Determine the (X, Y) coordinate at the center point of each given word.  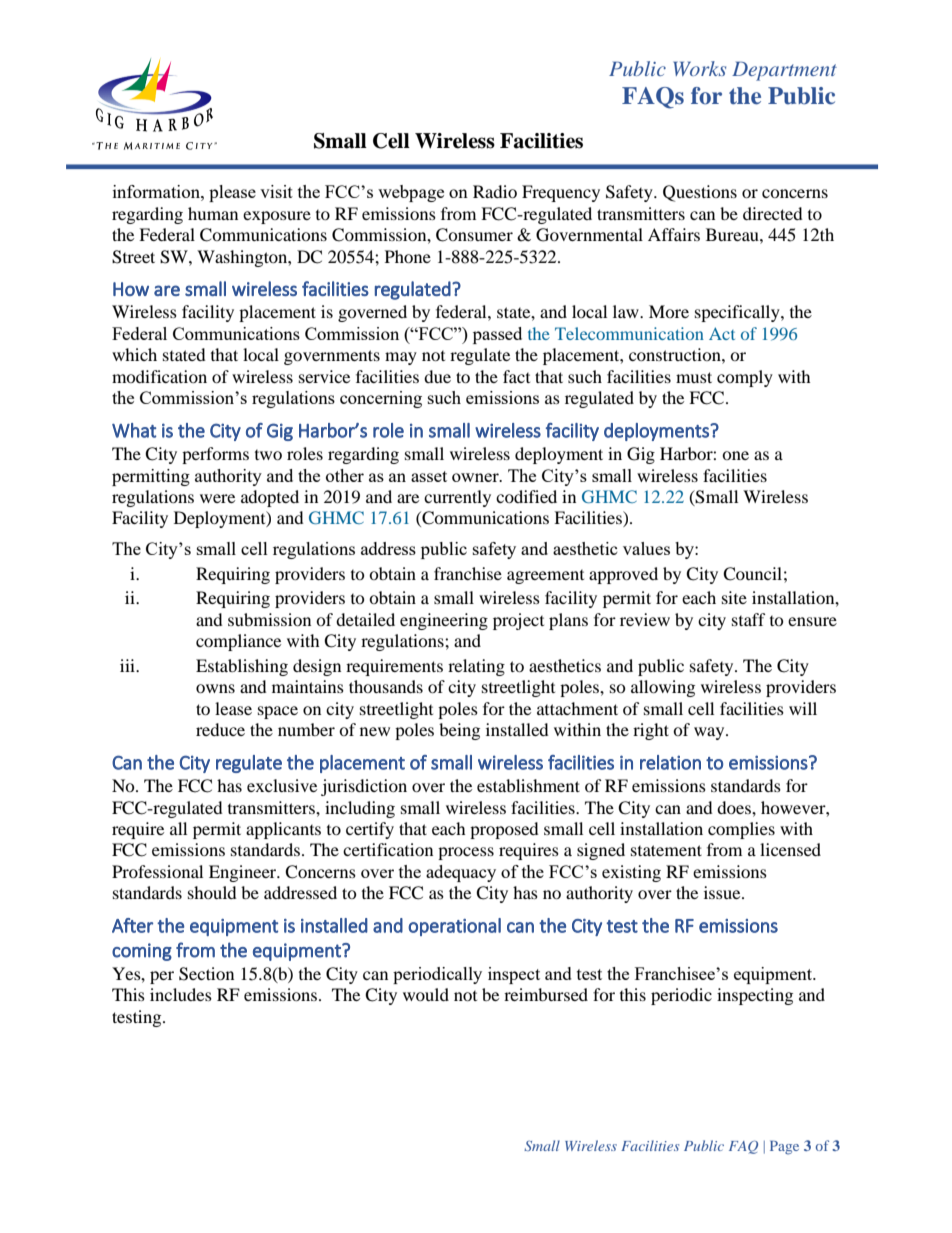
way (710, 733)
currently (457, 498)
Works (699, 68)
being (459, 731)
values (646, 548)
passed (497, 335)
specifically (738, 313)
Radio (495, 191)
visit (276, 191)
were (217, 498)
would (426, 994)
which (134, 354)
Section (206, 974)
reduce (220, 729)
